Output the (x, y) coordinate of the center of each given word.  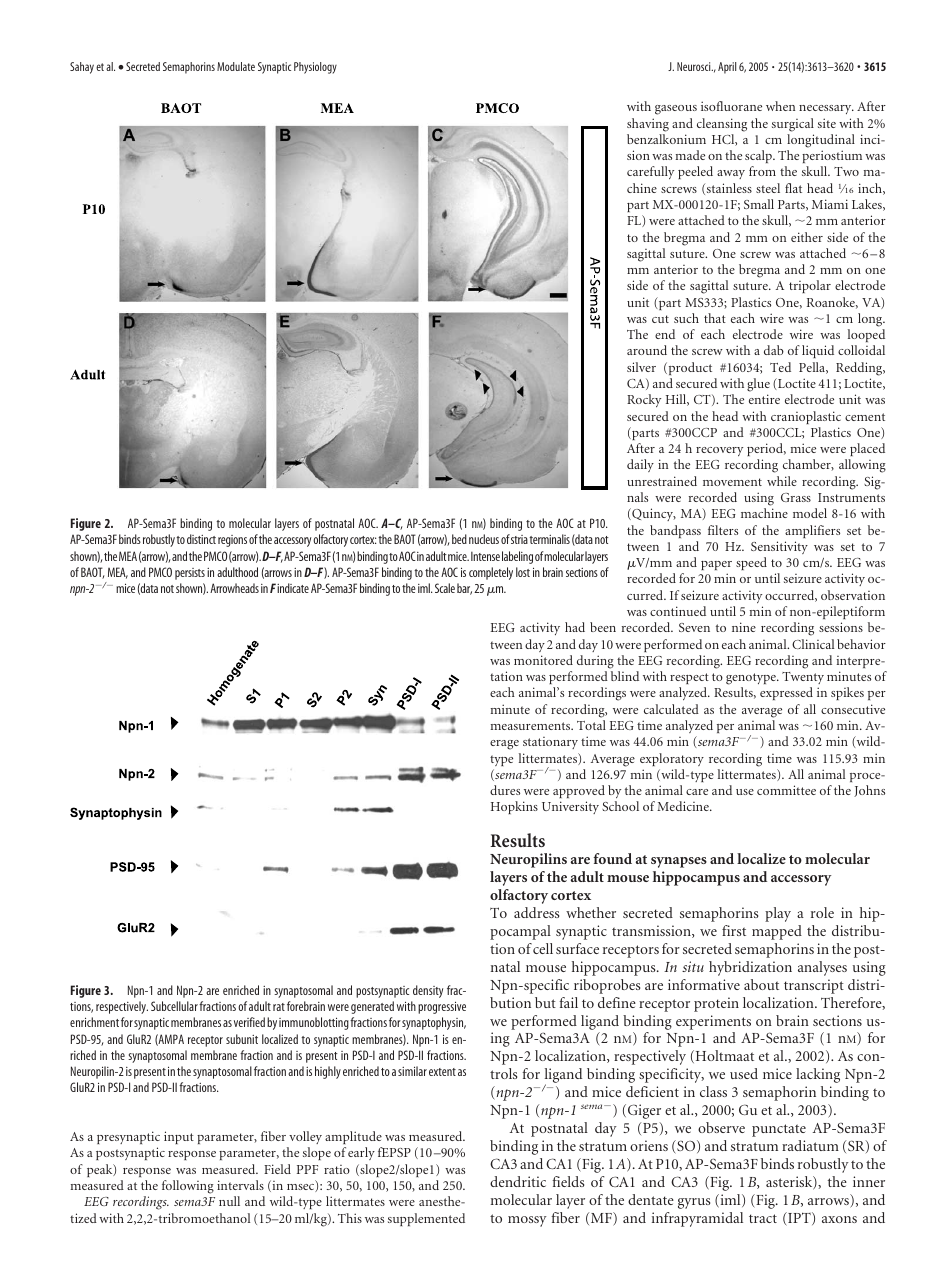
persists (190, 574)
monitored (543, 660)
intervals (240, 1185)
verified (249, 1022)
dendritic (518, 1181)
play (778, 914)
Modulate (236, 66)
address (536, 912)
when (780, 106)
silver (641, 367)
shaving (648, 125)
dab (774, 350)
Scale (445, 588)
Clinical (813, 644)
